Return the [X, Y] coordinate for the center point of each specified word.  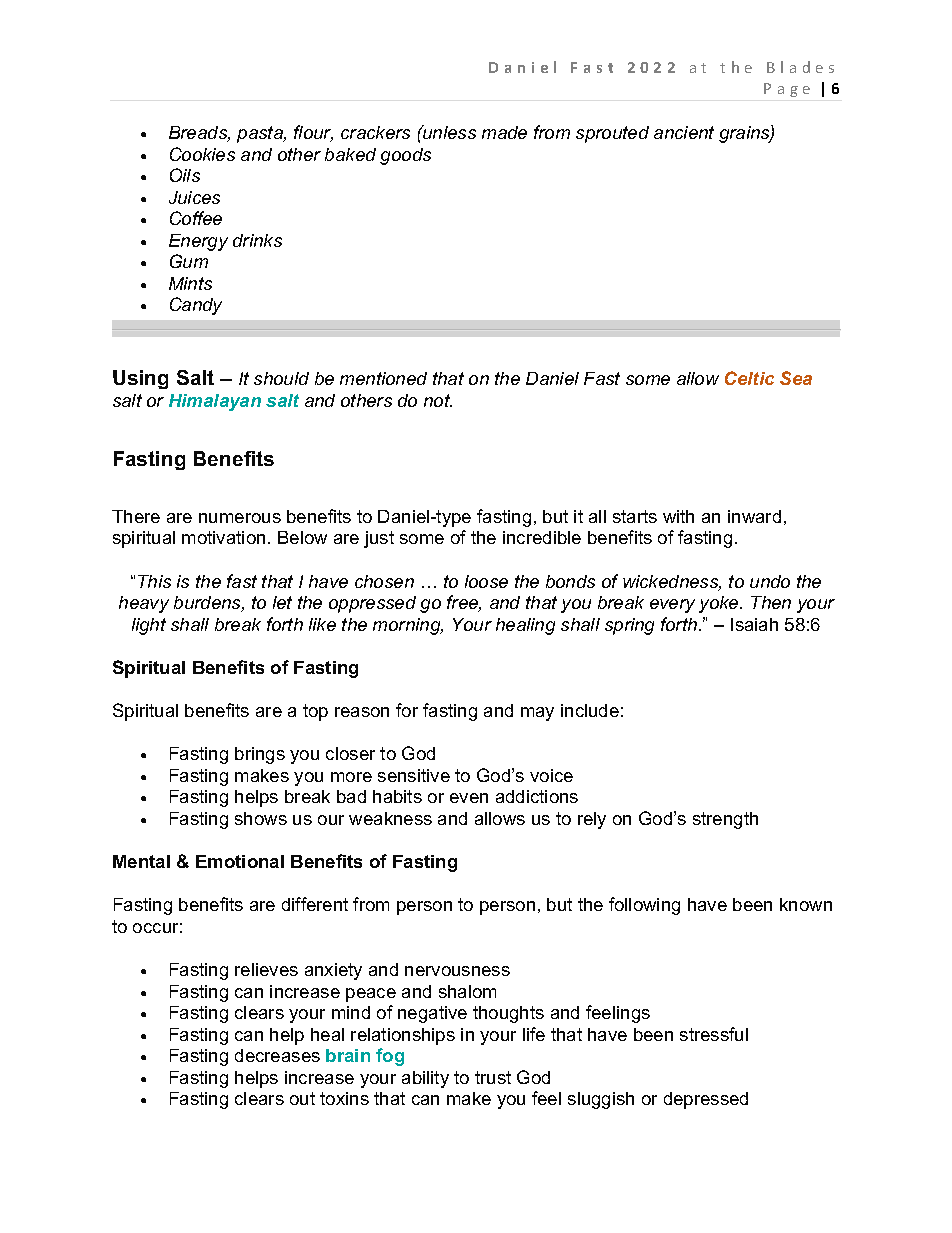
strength [725, 820]
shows [261, 818]
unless [448, 132]
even [469, 798]
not [438, 400]
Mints [190, 283]
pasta [261, 134]
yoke [720, 604]
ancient [684, 132]
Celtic [749, 378]
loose [486, 581]
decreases [277, 1055]
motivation [223, 537]
